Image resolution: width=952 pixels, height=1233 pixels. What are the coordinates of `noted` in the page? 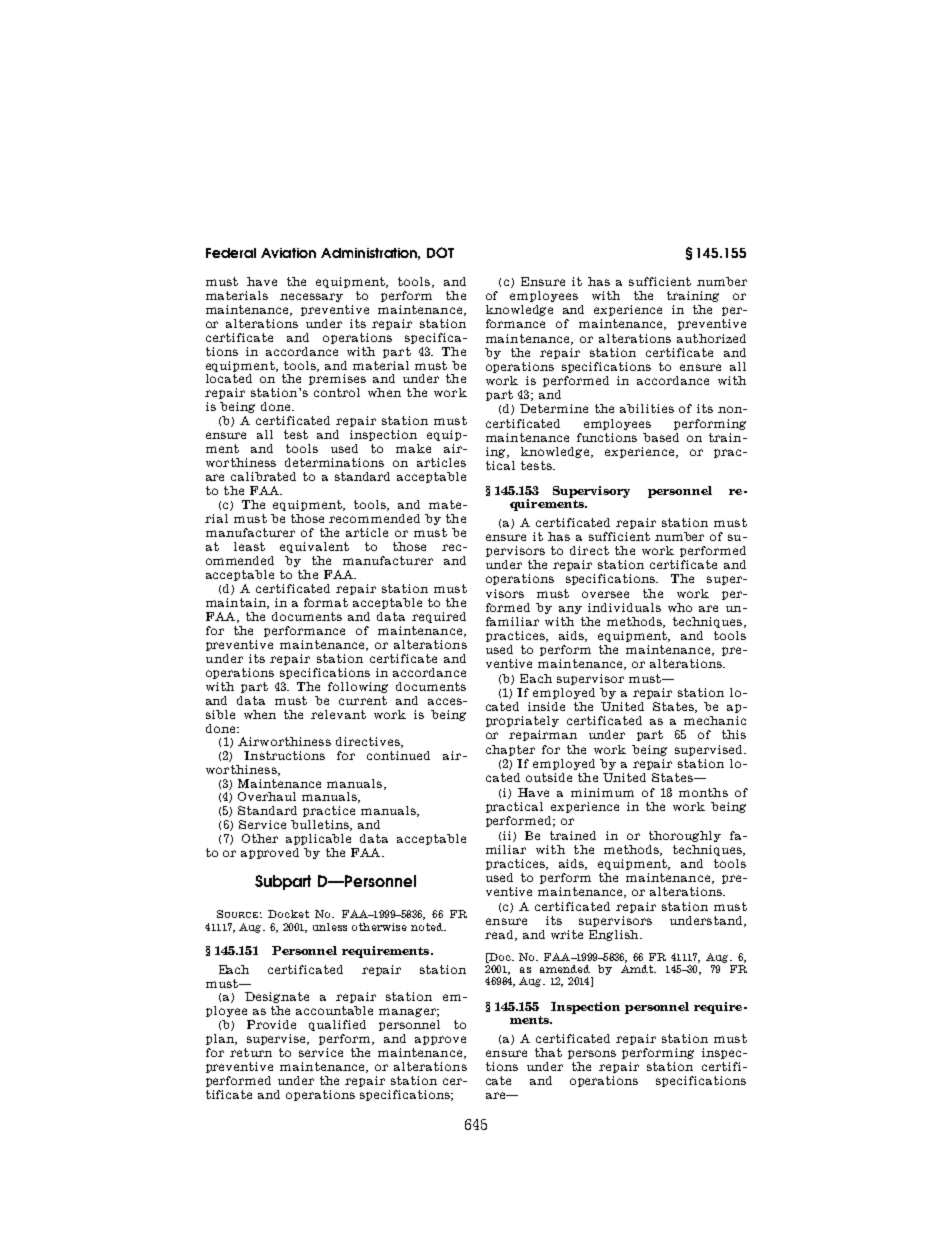 It's located at (428, 927).
